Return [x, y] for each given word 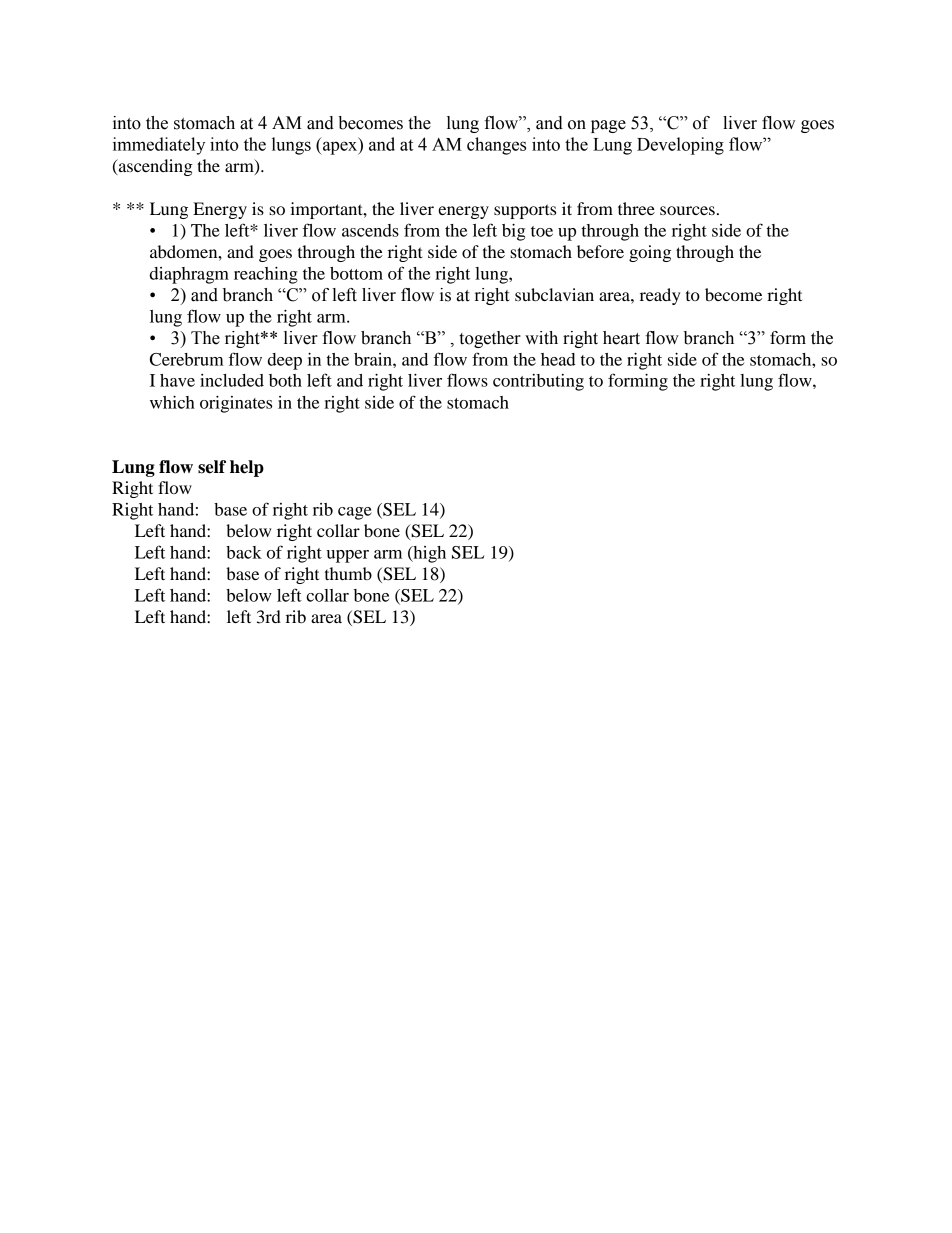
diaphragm [189, 275]
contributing [538, 382]
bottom [356, 273]
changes [496, 146]
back [244, 552]
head [558, 359]
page [608, 126]
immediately [159, 146]
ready [660, 296]
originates [236, 404]
